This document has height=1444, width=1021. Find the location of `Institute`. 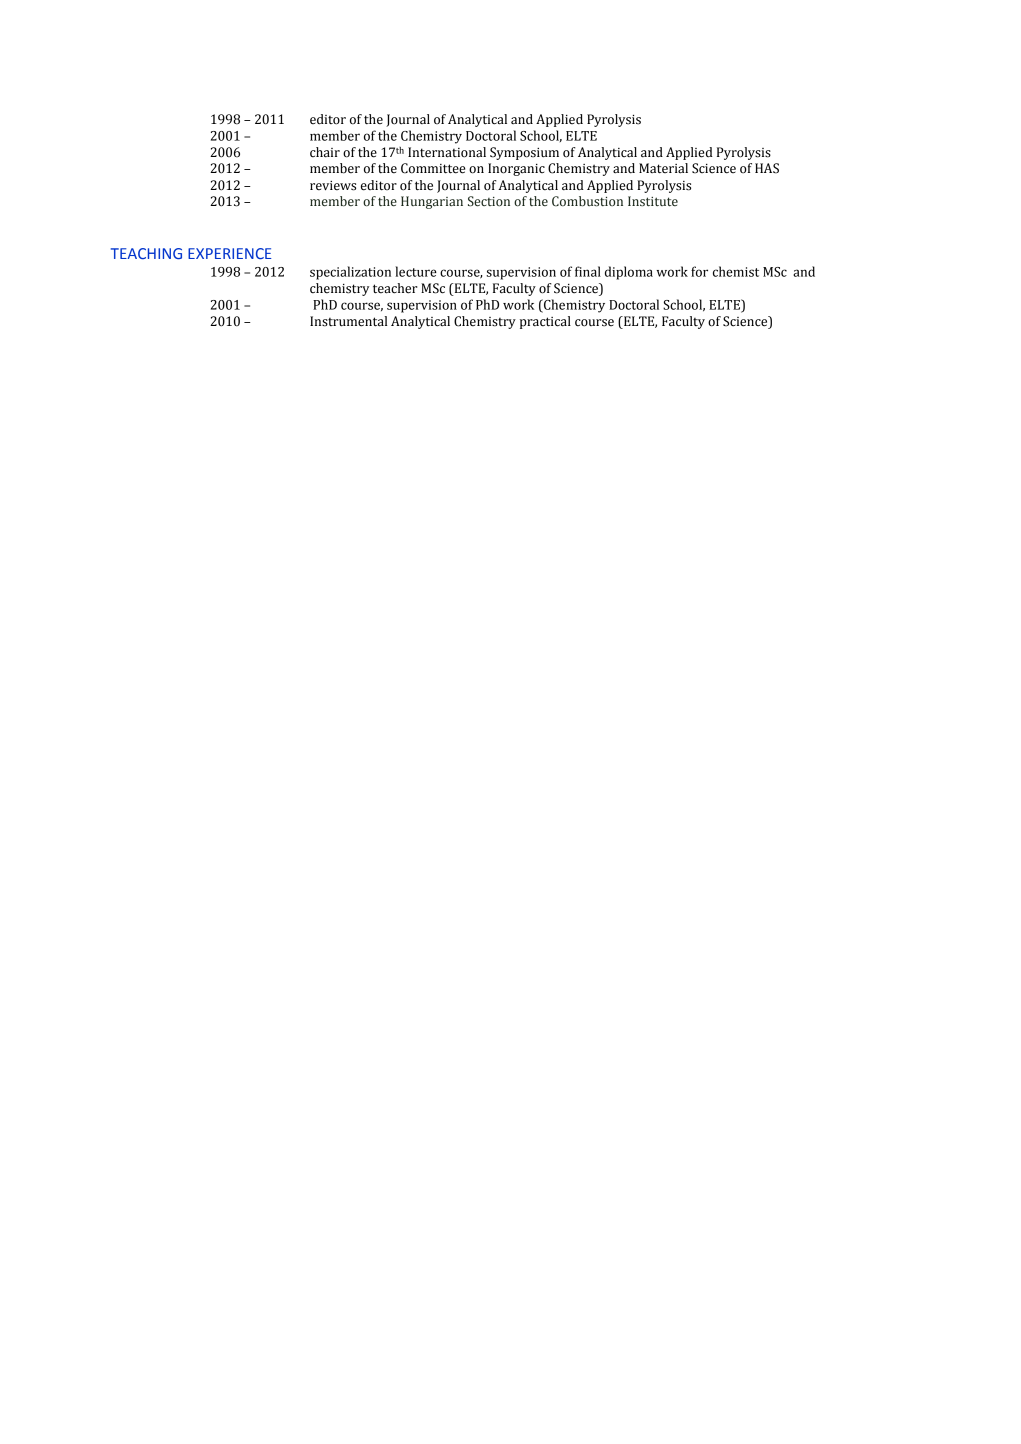

Institute is located at coordinates (653, 201).
